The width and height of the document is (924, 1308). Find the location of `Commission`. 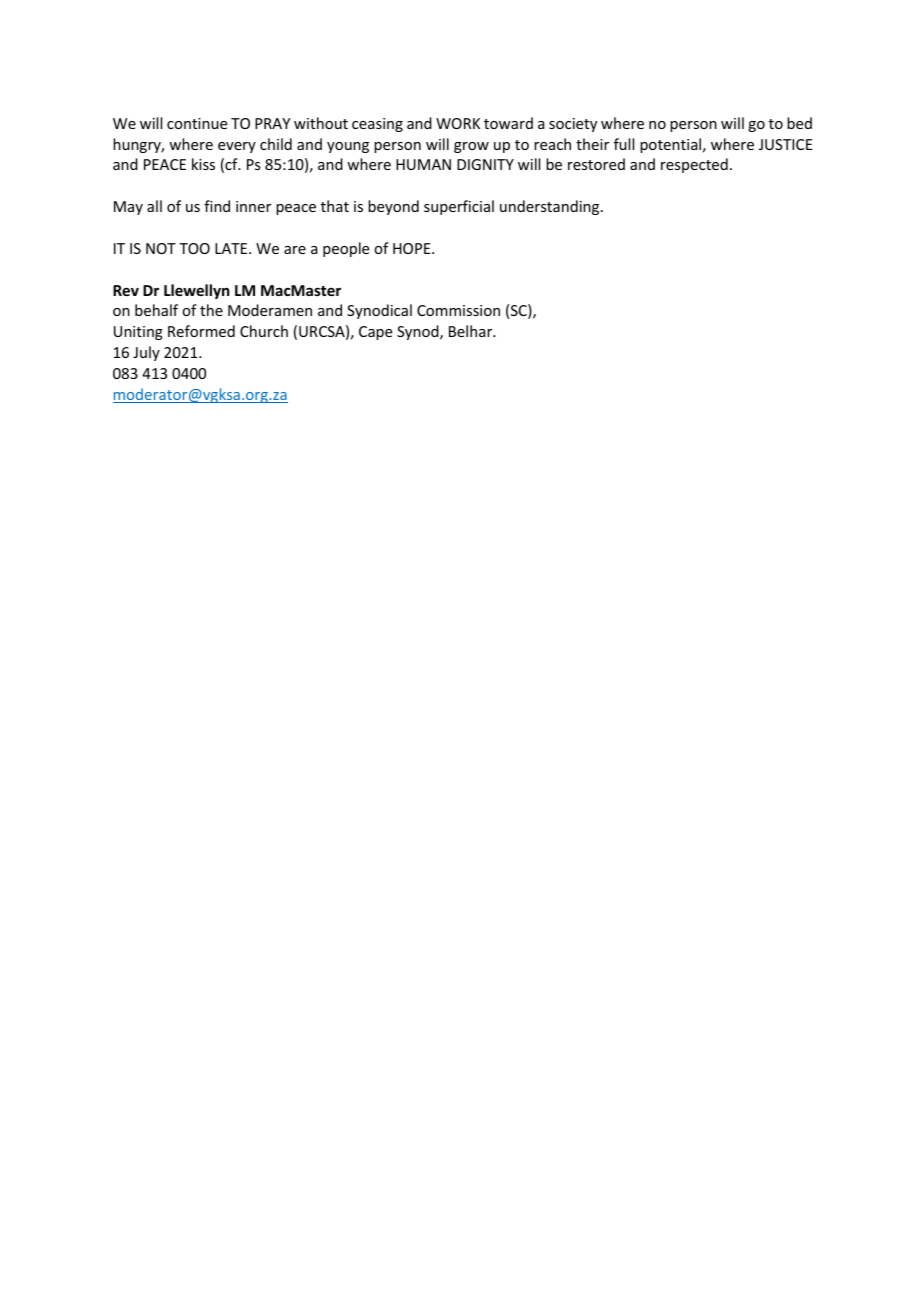

Commission is located at coordinates (458, 310).
